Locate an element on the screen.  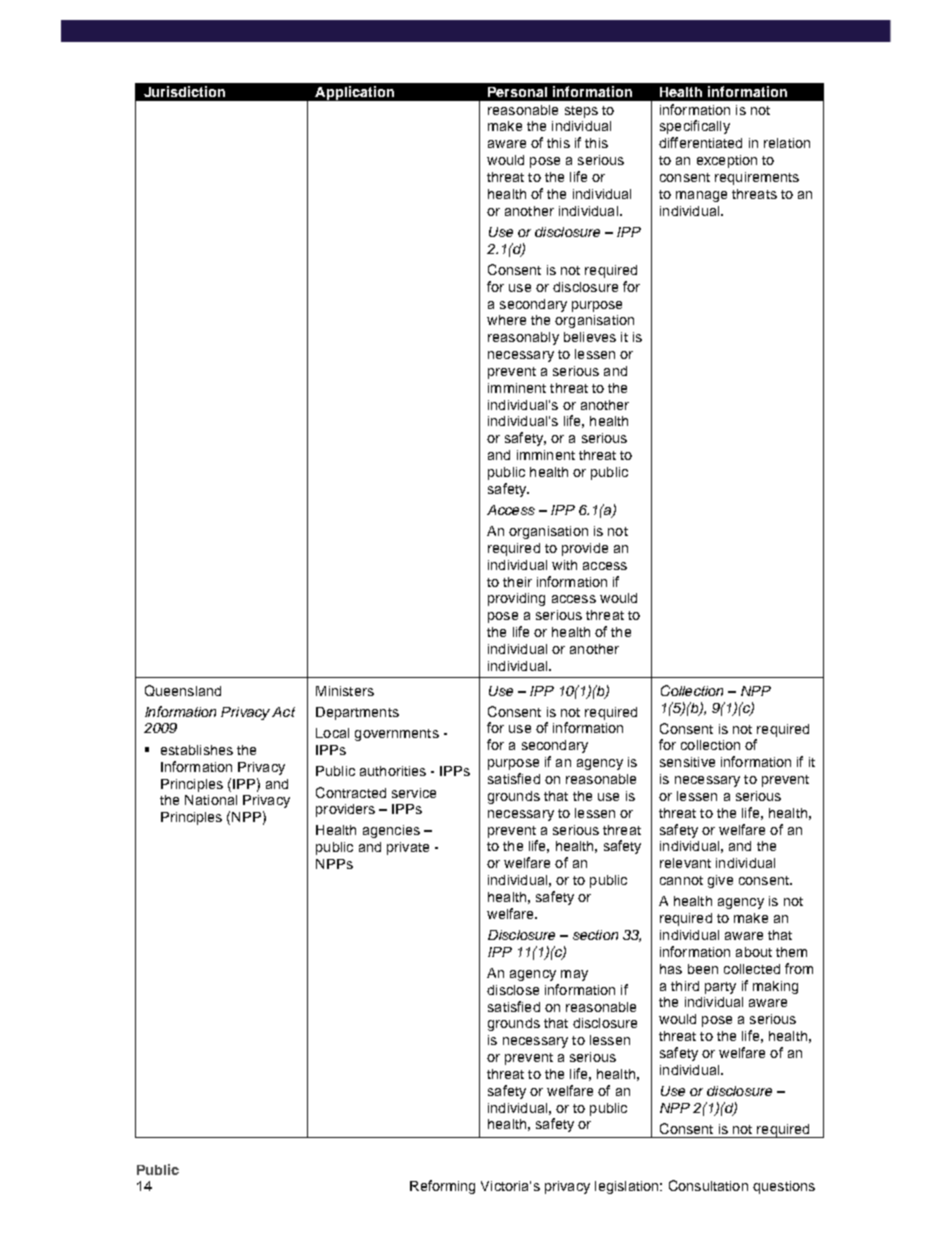
Reforming is located at coordinates (442, 1187).
